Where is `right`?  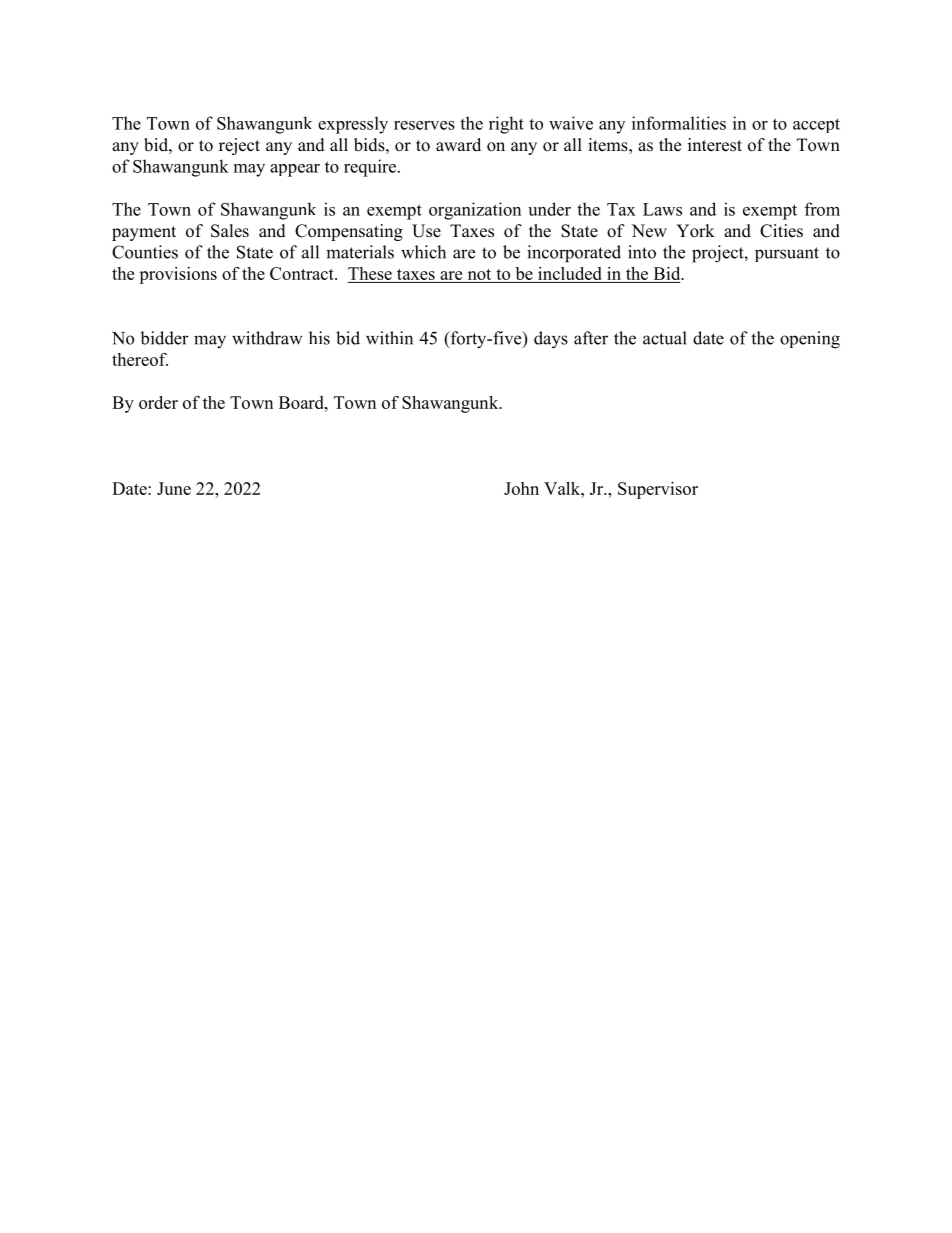 right is located at coordinates (506, 125).
